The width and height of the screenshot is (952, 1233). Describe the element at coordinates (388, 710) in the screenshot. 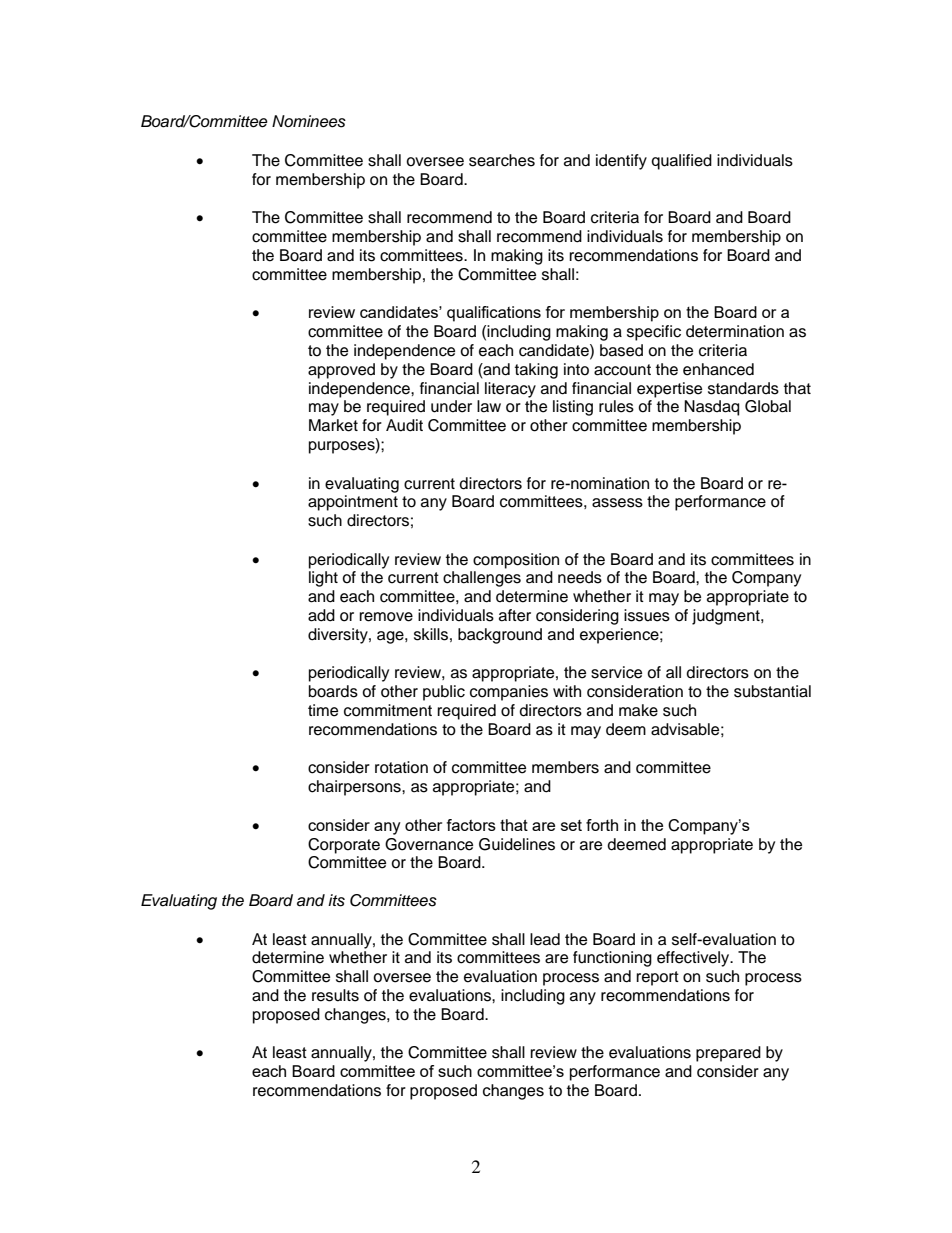

I see `commitment` at that location.
